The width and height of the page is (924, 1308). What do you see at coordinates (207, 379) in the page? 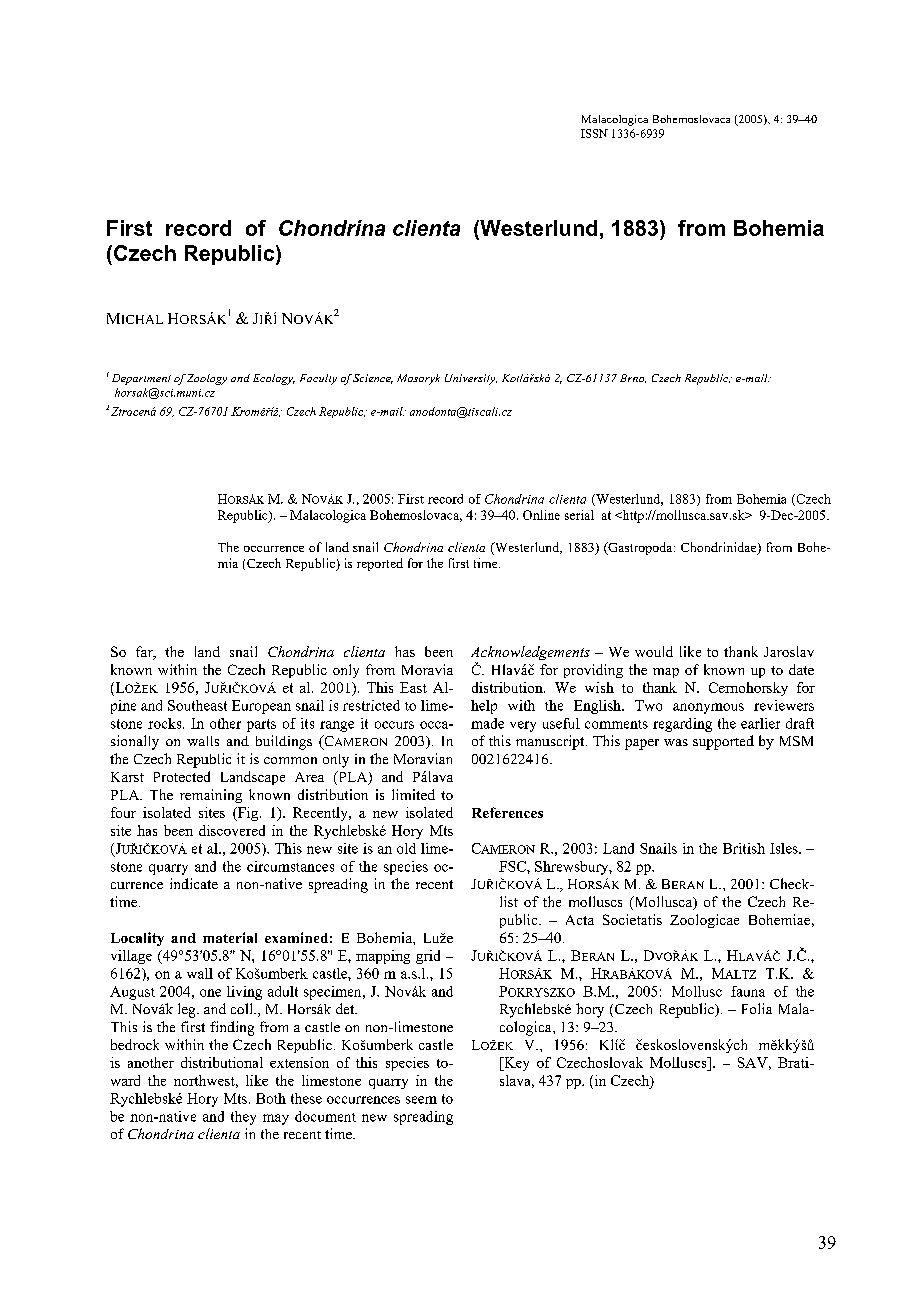
I see `Zoology` at bounding box center [207, 379].
